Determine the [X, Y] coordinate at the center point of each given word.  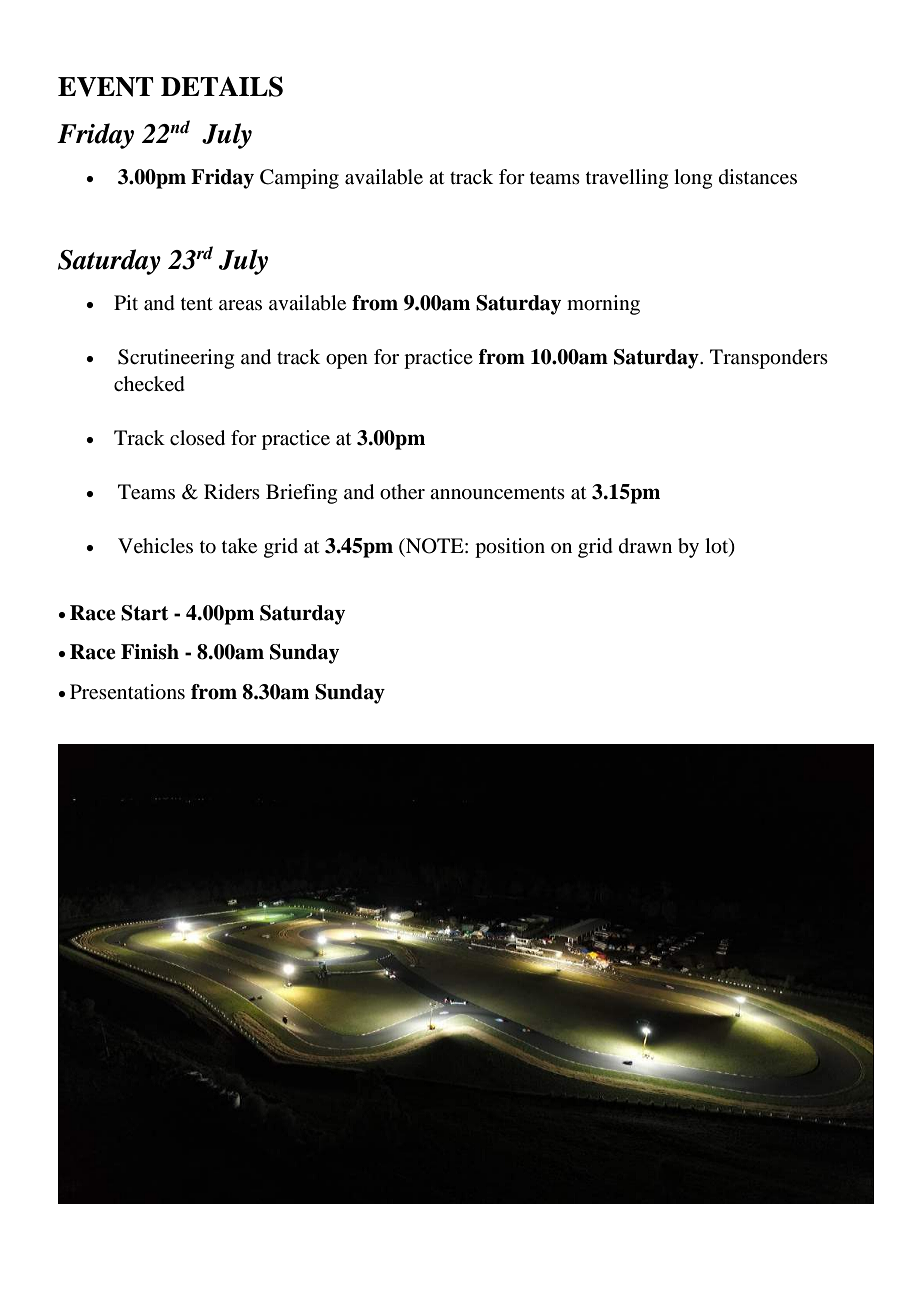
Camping [299, 179]
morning [603, 305]
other [402, 492]
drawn [645, 546]
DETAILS [222, 86]
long [693, 179]
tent [197, 303]
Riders [232, 492]
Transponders [769, 359]
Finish [150, 652]
